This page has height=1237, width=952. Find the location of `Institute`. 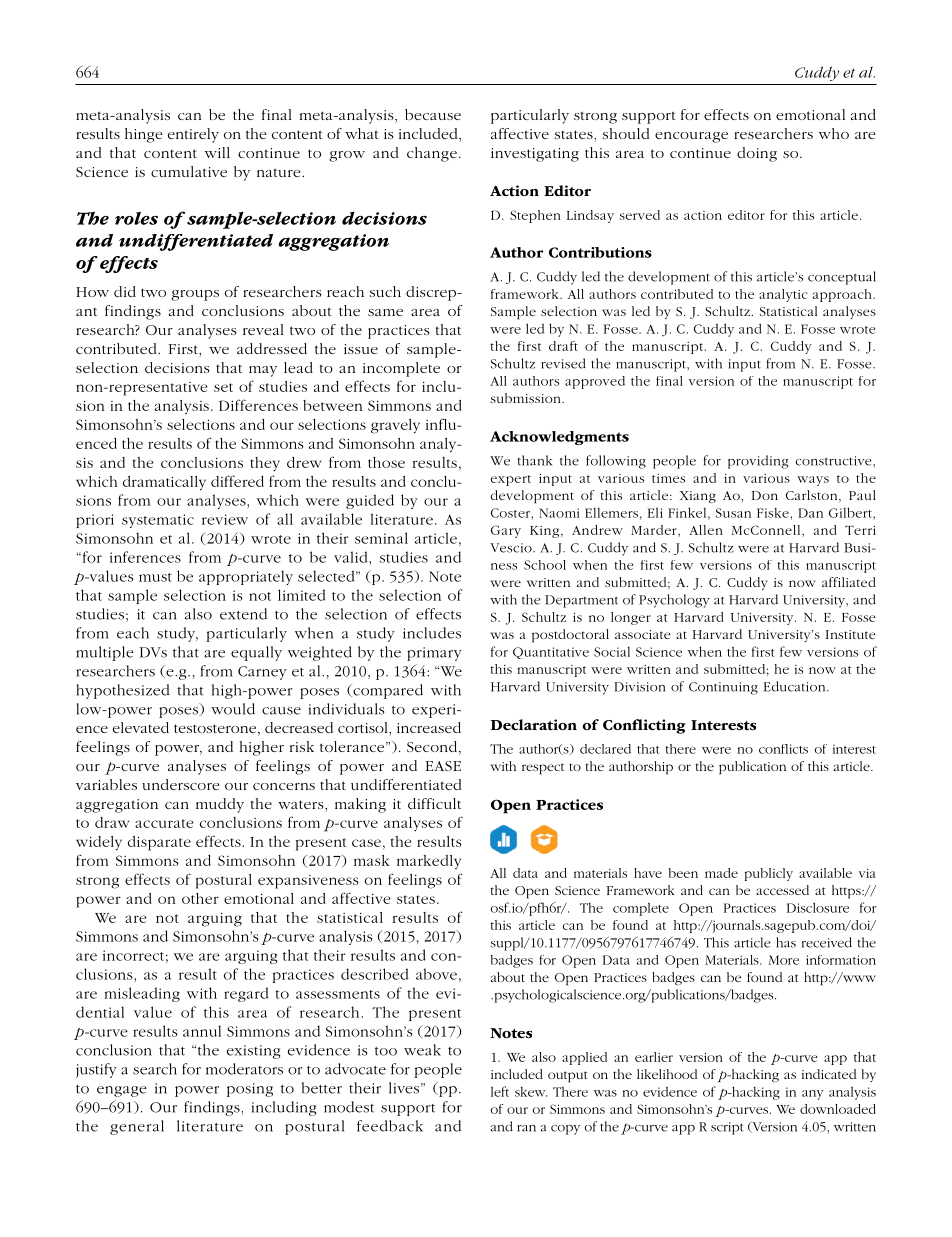

Institute is located at coordinates (851, 634).
